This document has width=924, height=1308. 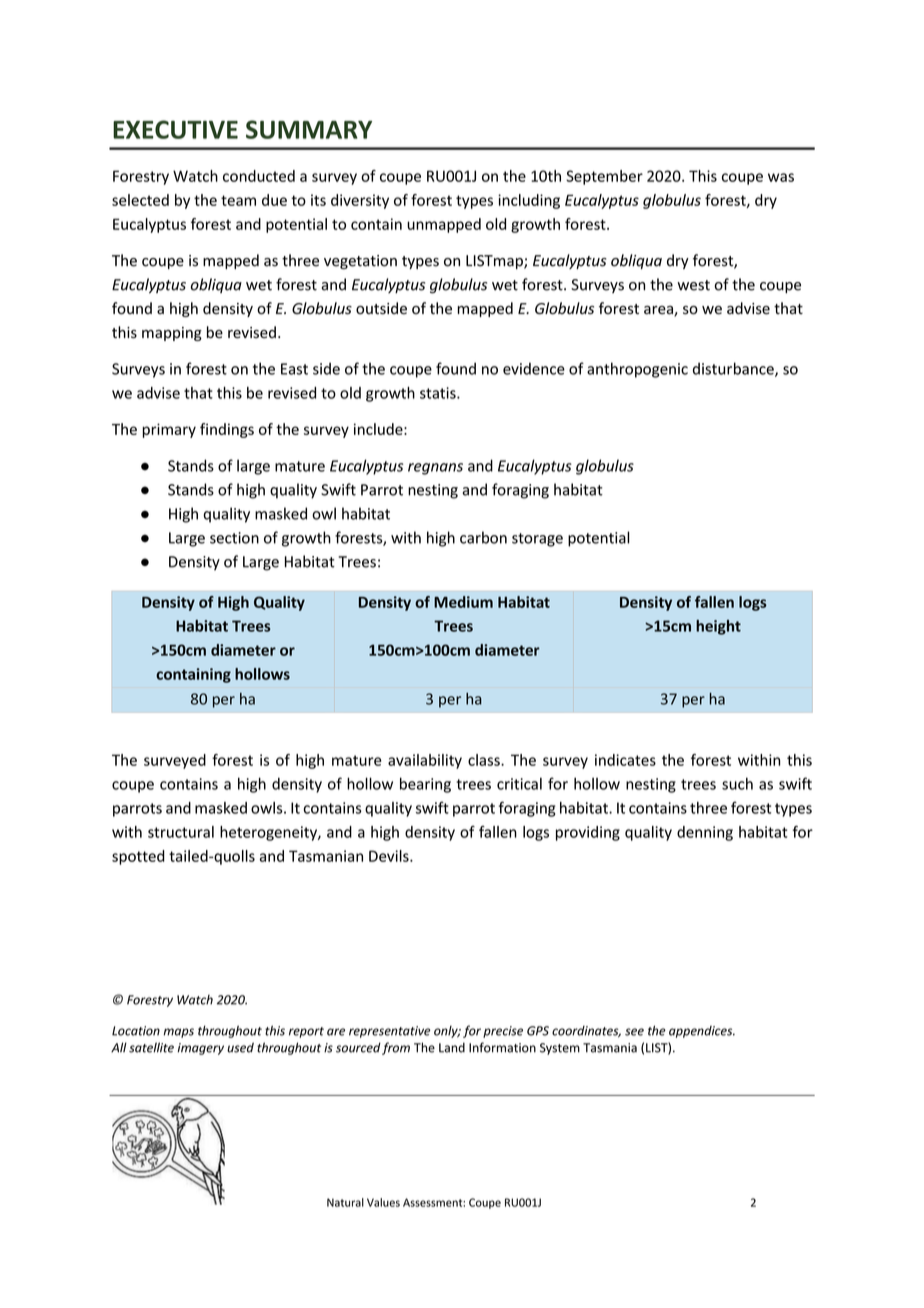 What do you see at coordinates (485, 760) in the document?
I see `class` at bounding box center [485, 760].
